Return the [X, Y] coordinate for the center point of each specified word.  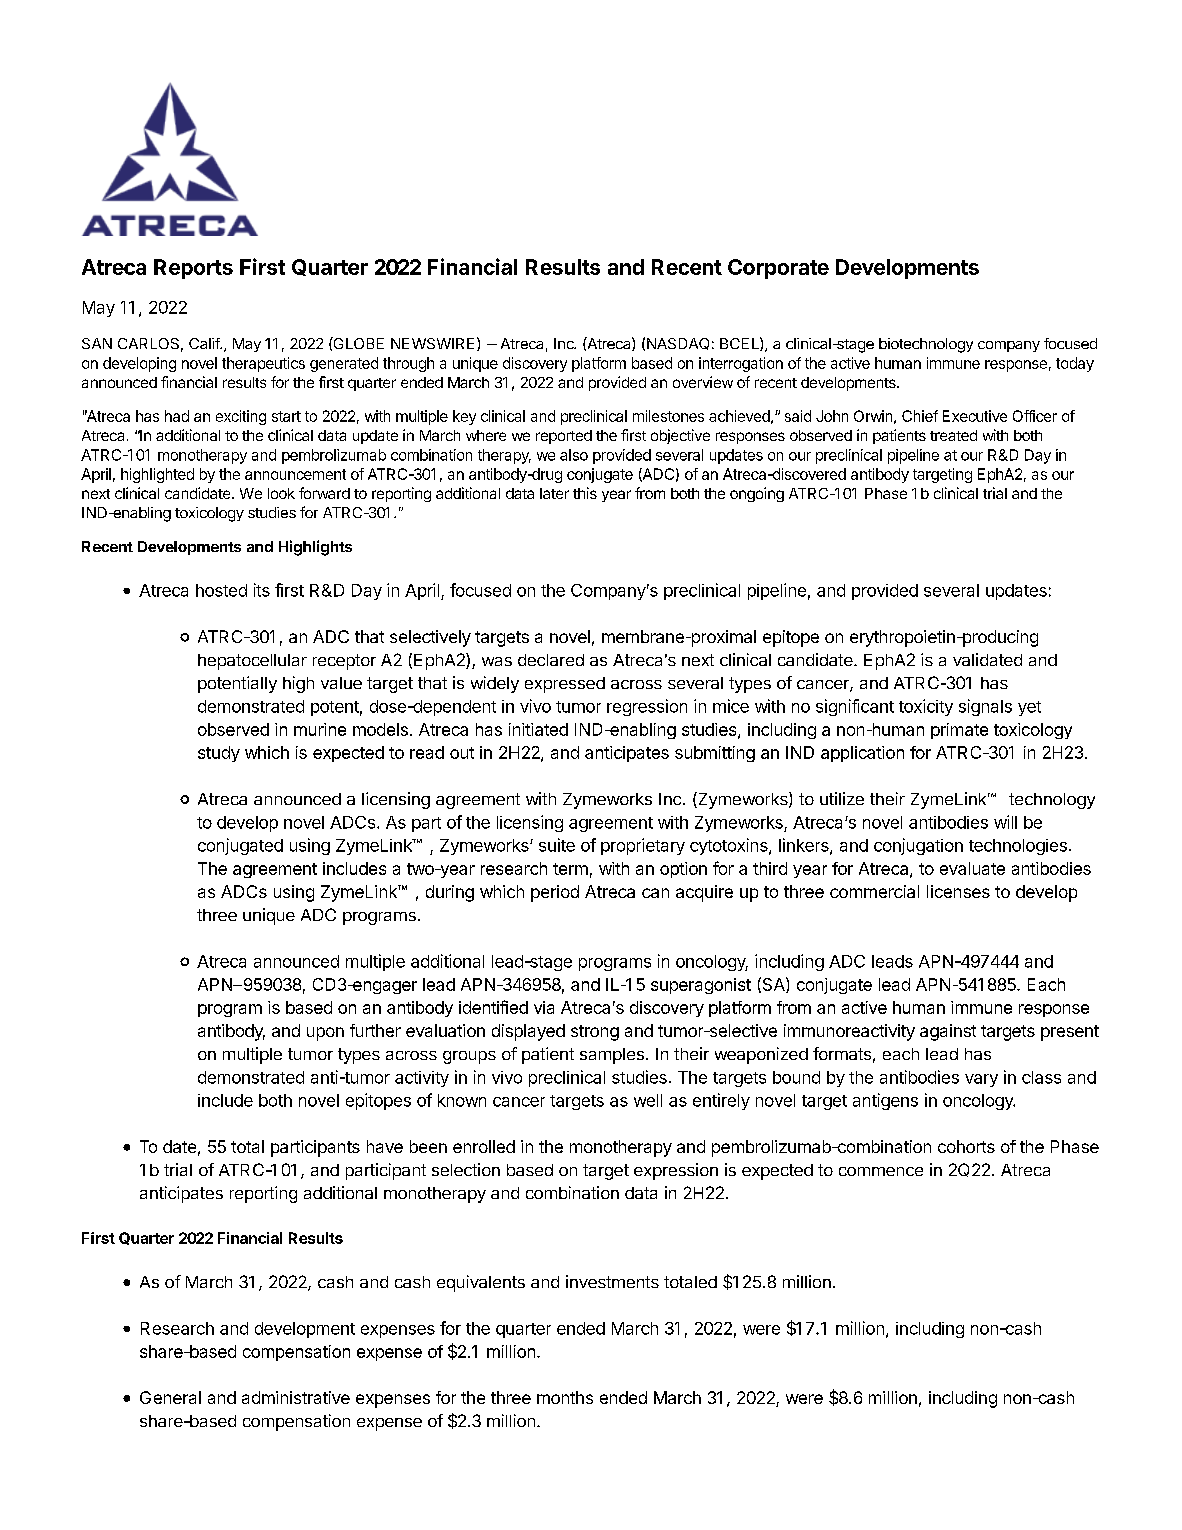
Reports [193, 269]
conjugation [918, 846]
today [1075, 364]
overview [703, 382]
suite [557, 845]
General [170, 1397]
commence [881, 1171]
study [219, 754]
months [565, 1397]
